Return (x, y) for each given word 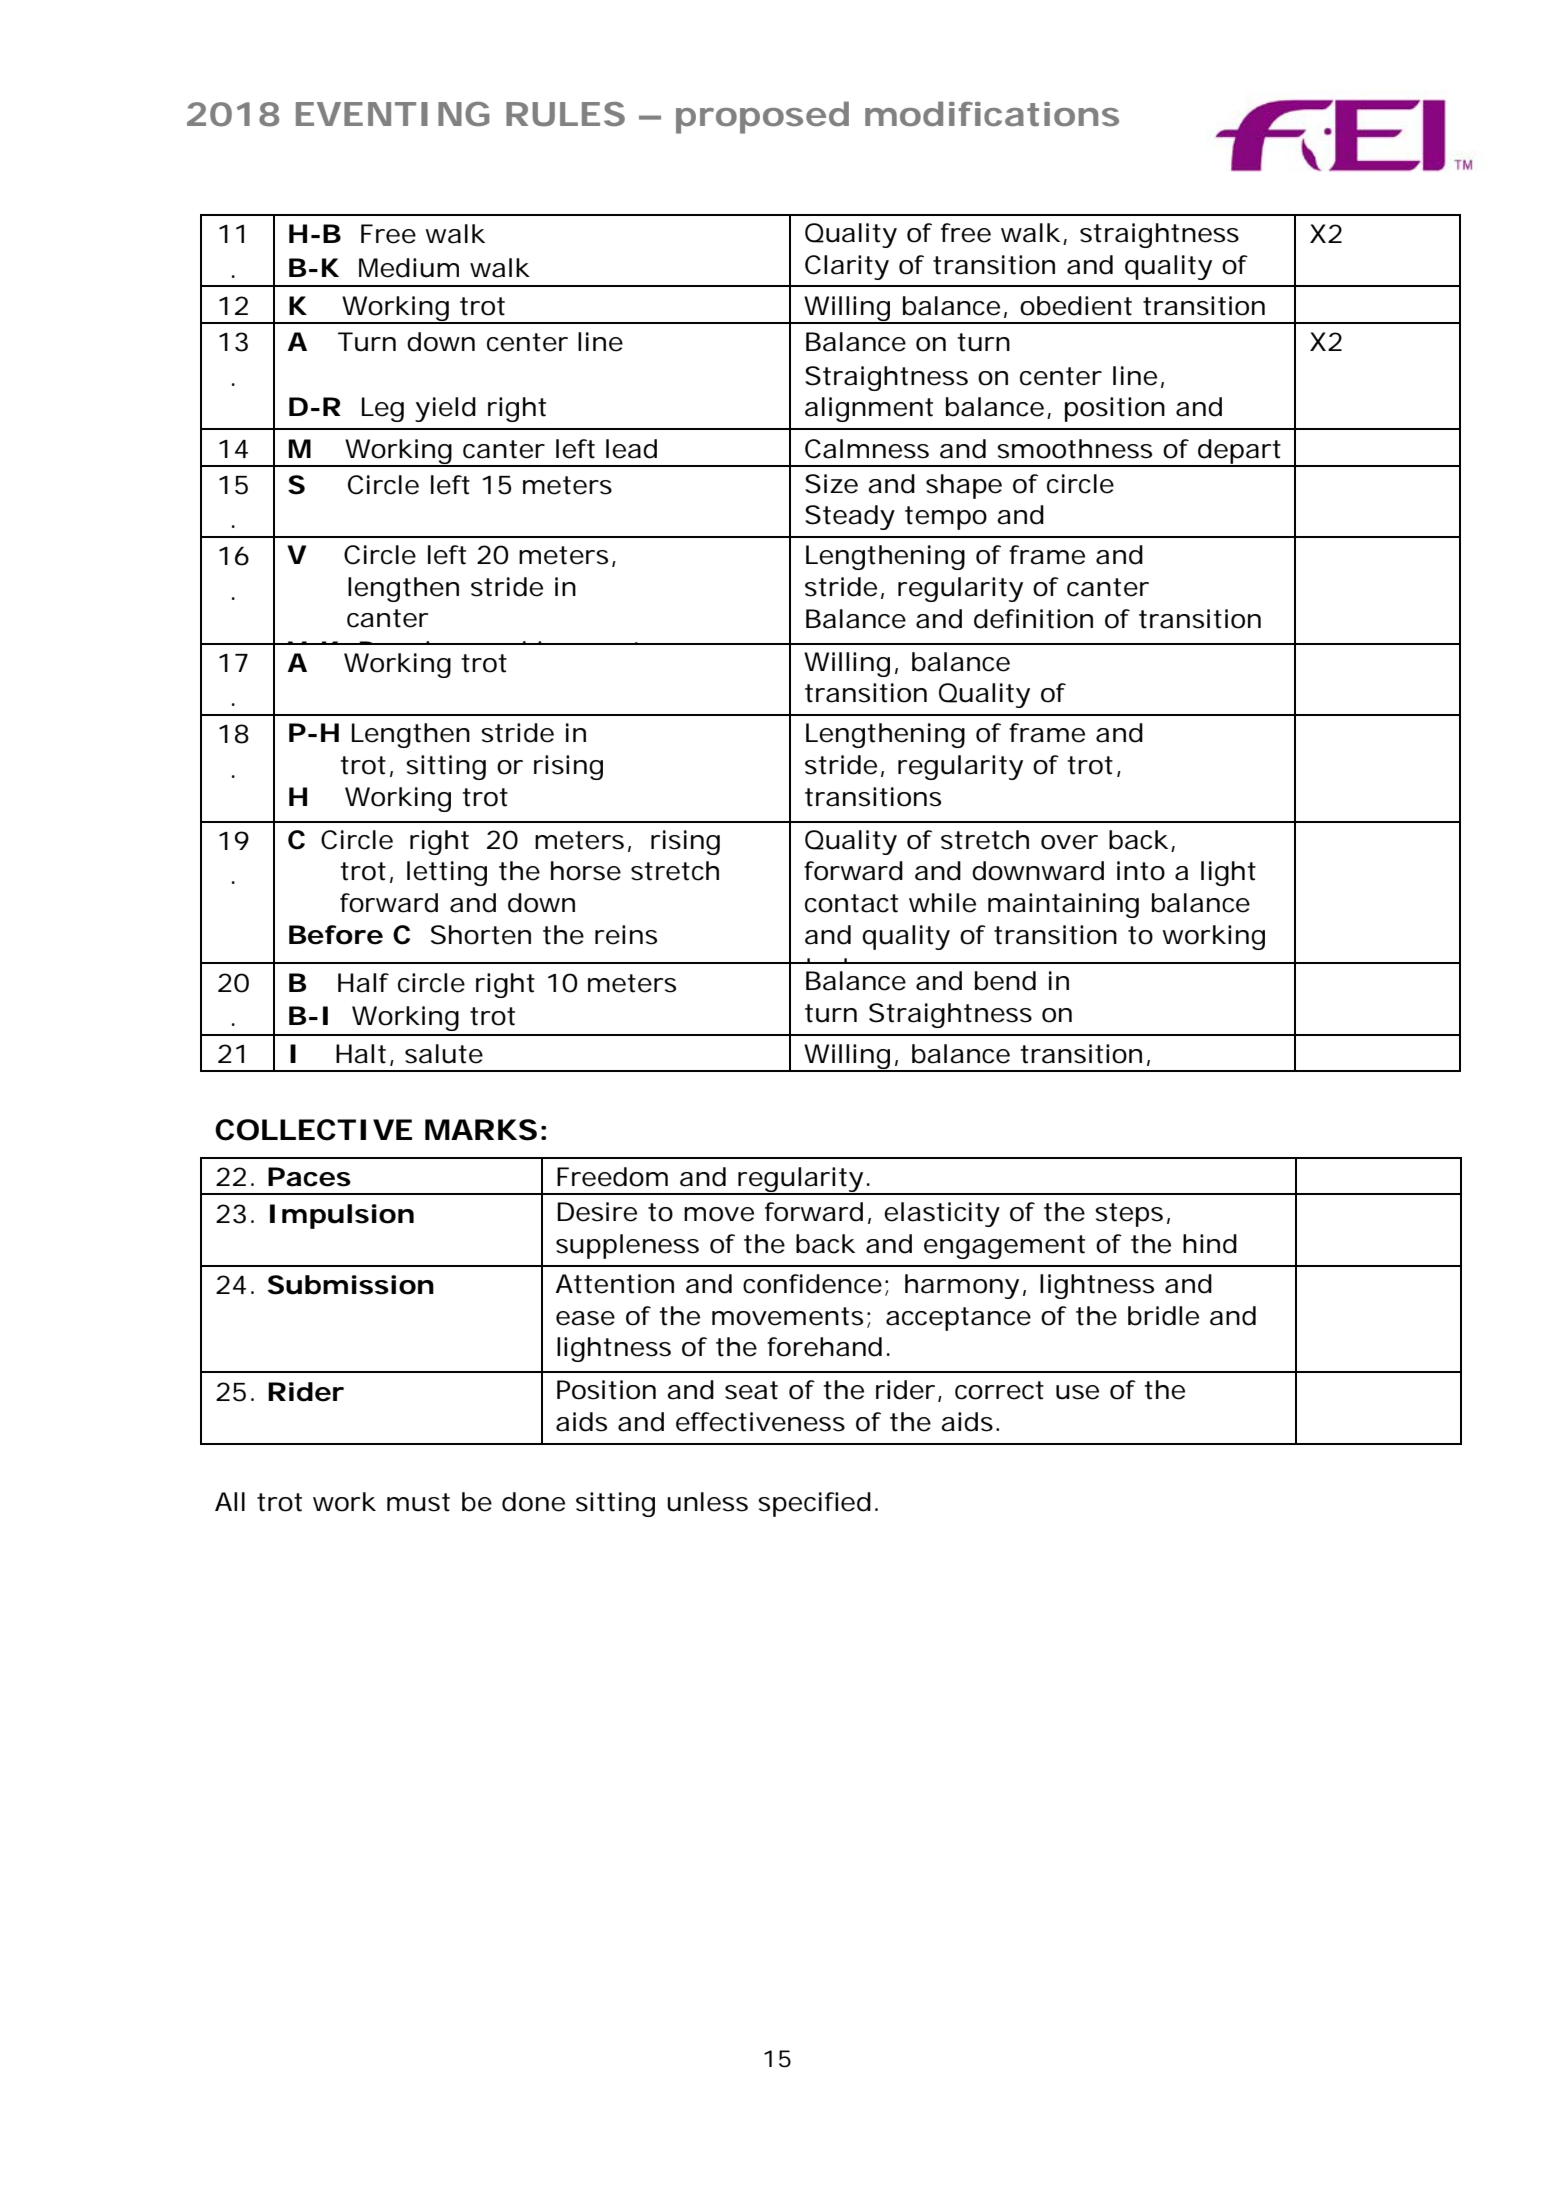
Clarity (847, 267)
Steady (850, 517)
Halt (361, 1054)
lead (631, 449)
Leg (383, 409)
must (418, 1502)
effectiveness (760, 1422)
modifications (992, 114)
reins (626, 935)
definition (1033, 619)
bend (1005, 981)
